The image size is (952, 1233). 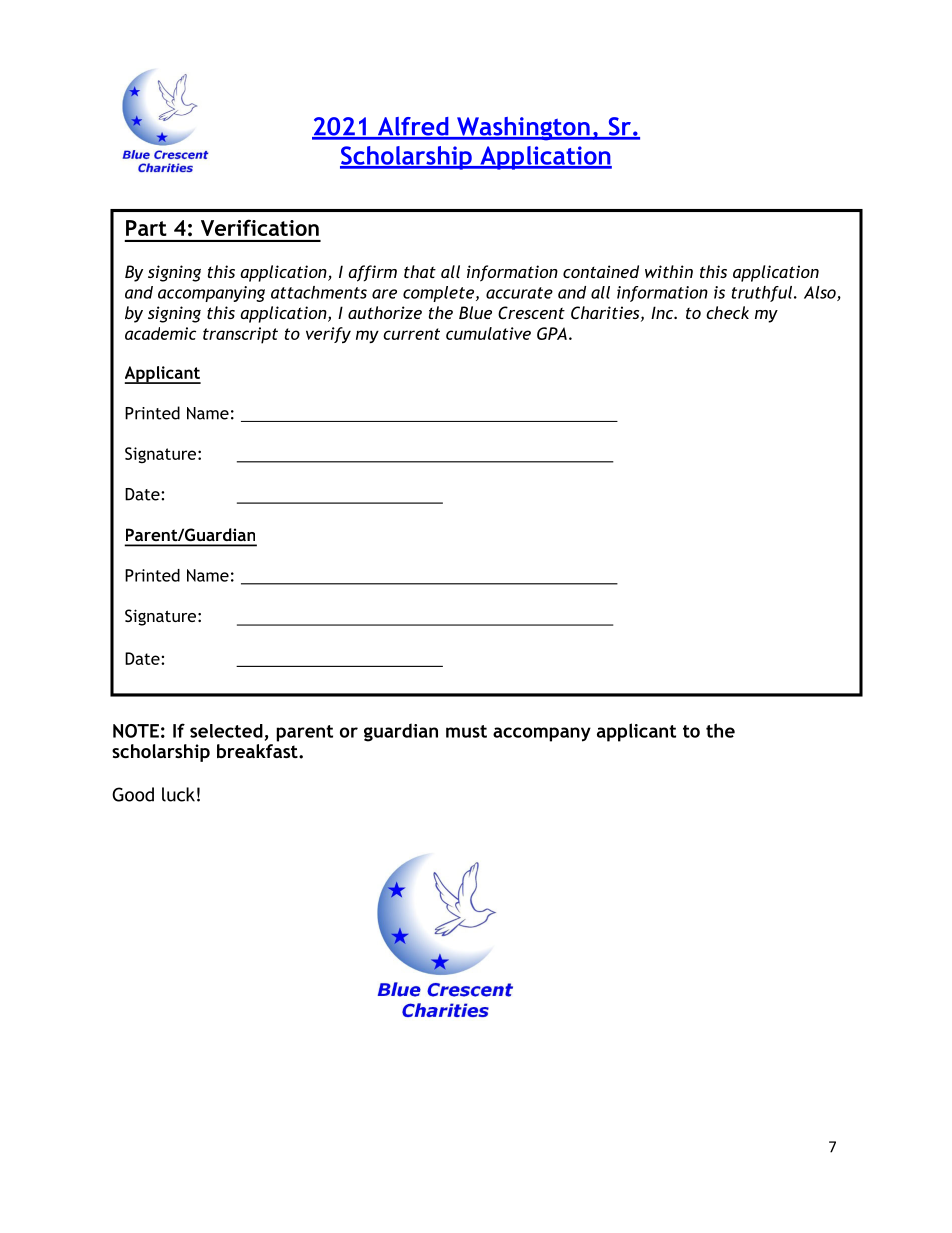 What do you see at coordinates (258, 749) in the screenshot?
I see `breakfast` at bounding box center [258, 749].
